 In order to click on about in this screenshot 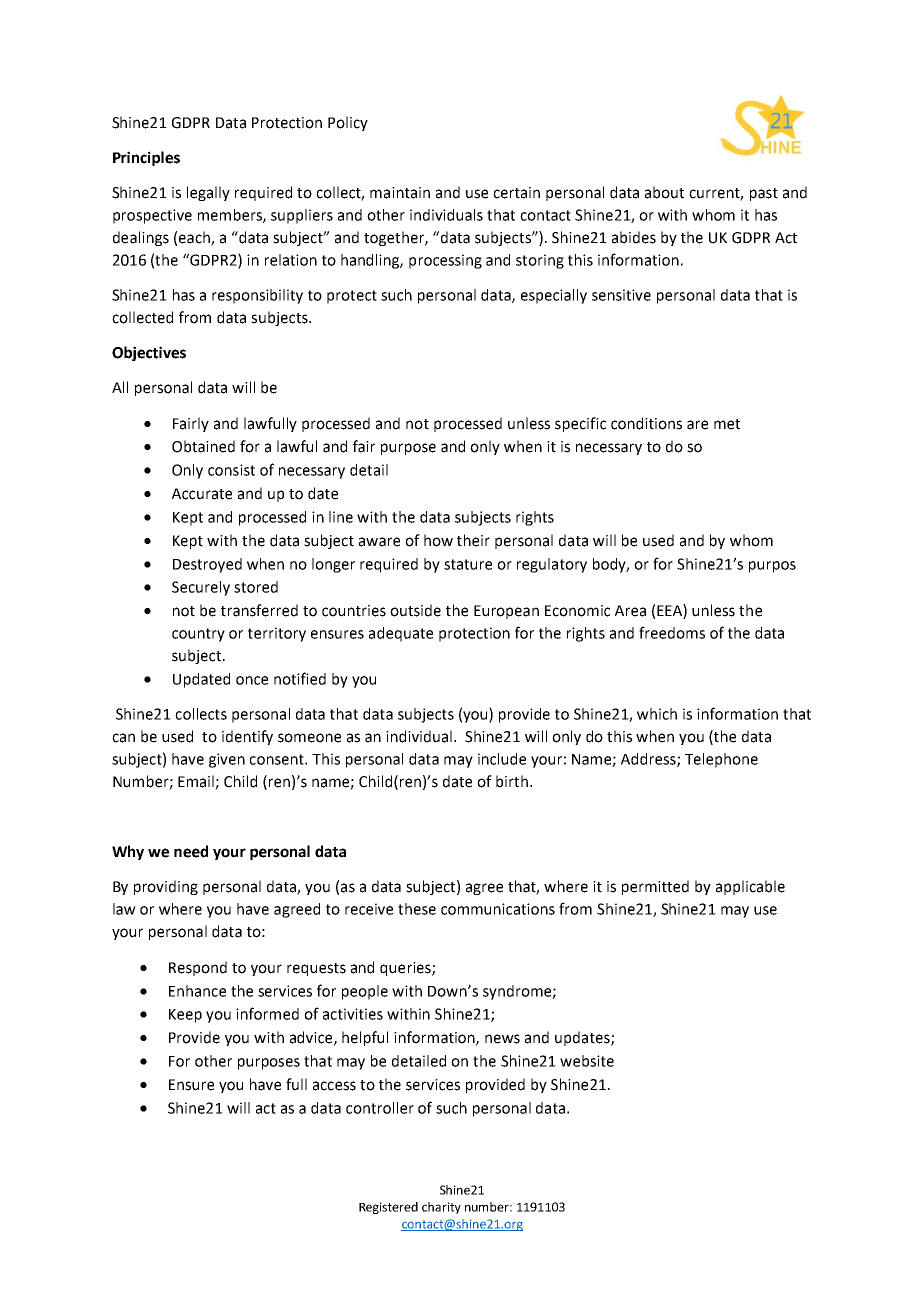, I will do `click(664, 192)`.
